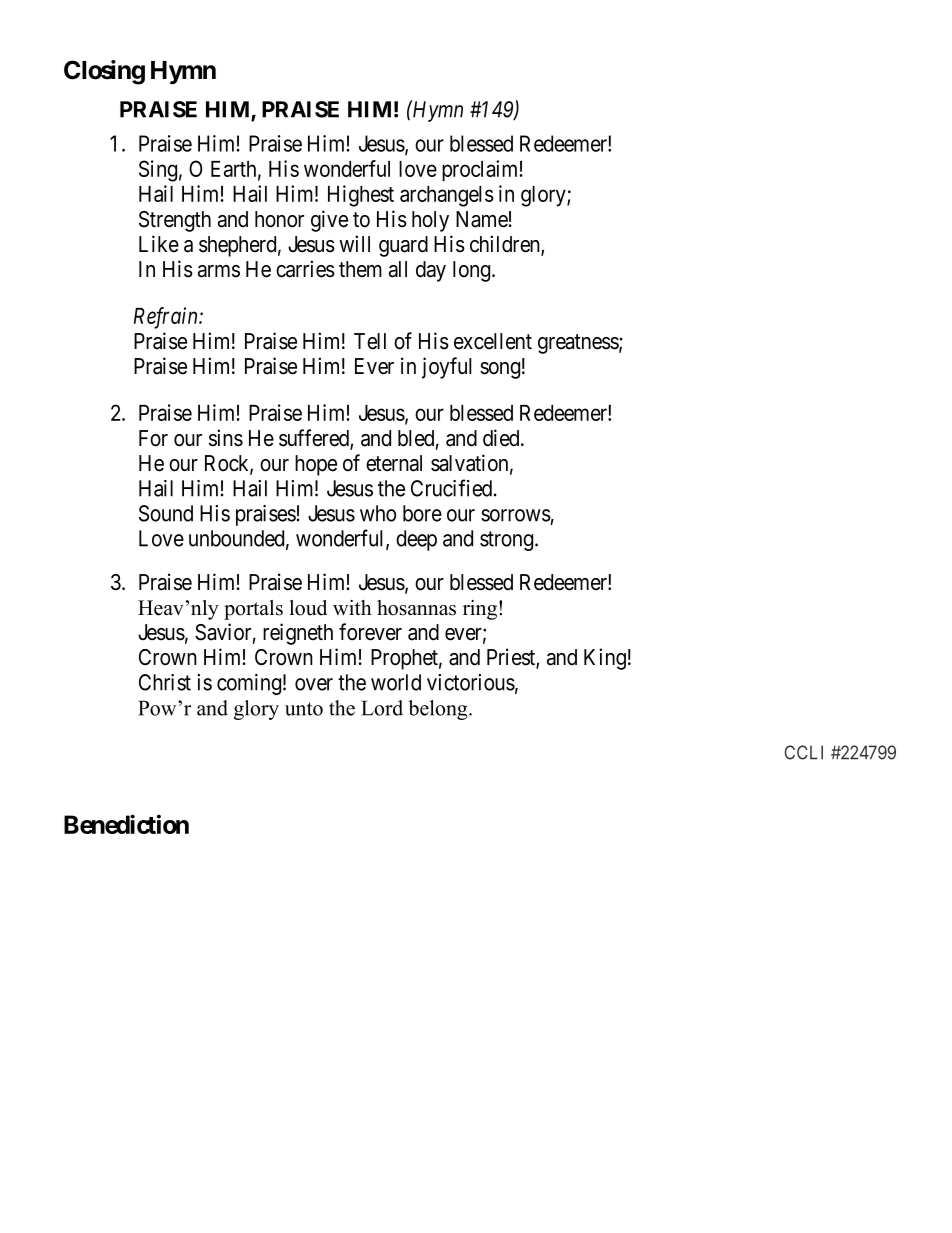 This screenshot has width=952, height=1233. What do you see at coordinates (175, 221) in the screenshot?
I see `Strength` at bounding box center [175, 221].
